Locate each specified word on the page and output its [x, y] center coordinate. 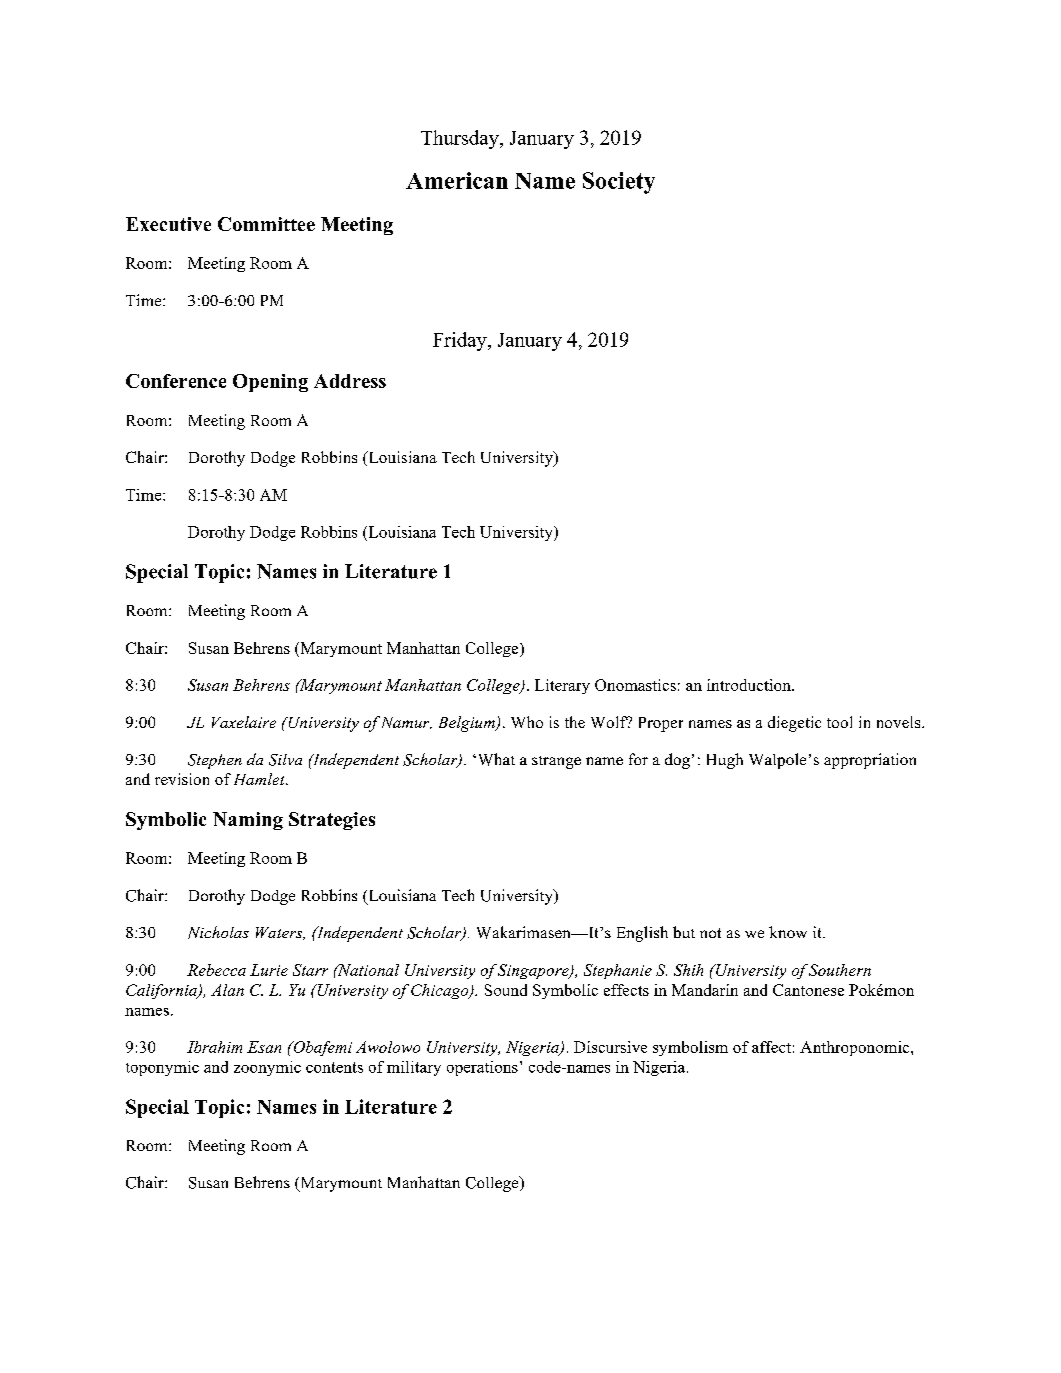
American [457, 180]
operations [482, 1068]
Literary [562, 686]
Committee [266, 224]
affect [771, 1047]
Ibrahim [214, 1047]
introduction [750, 685]
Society [619, 183]
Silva [285, 760]
